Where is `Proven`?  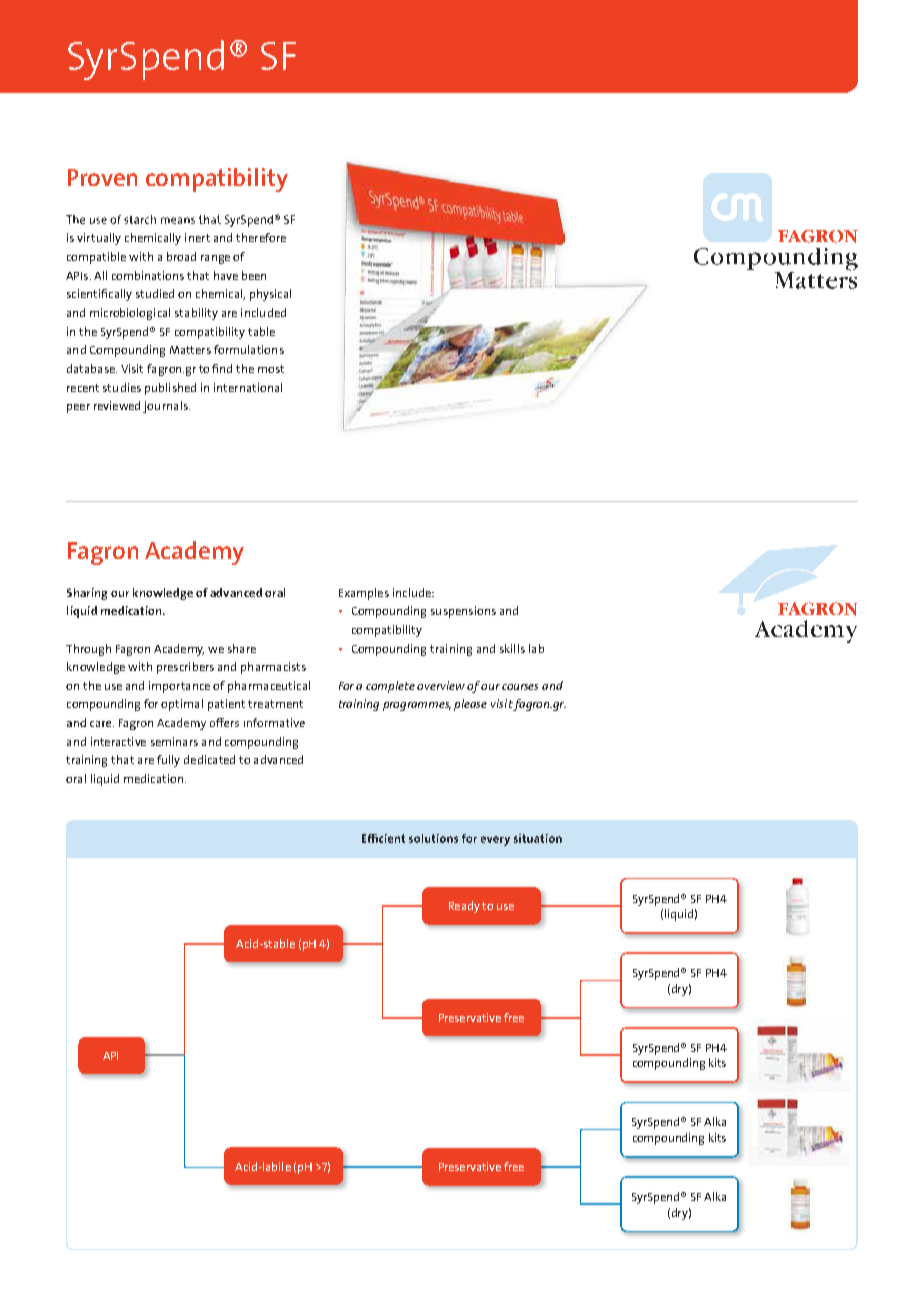
Proven is located at coordinates (102, 177).
